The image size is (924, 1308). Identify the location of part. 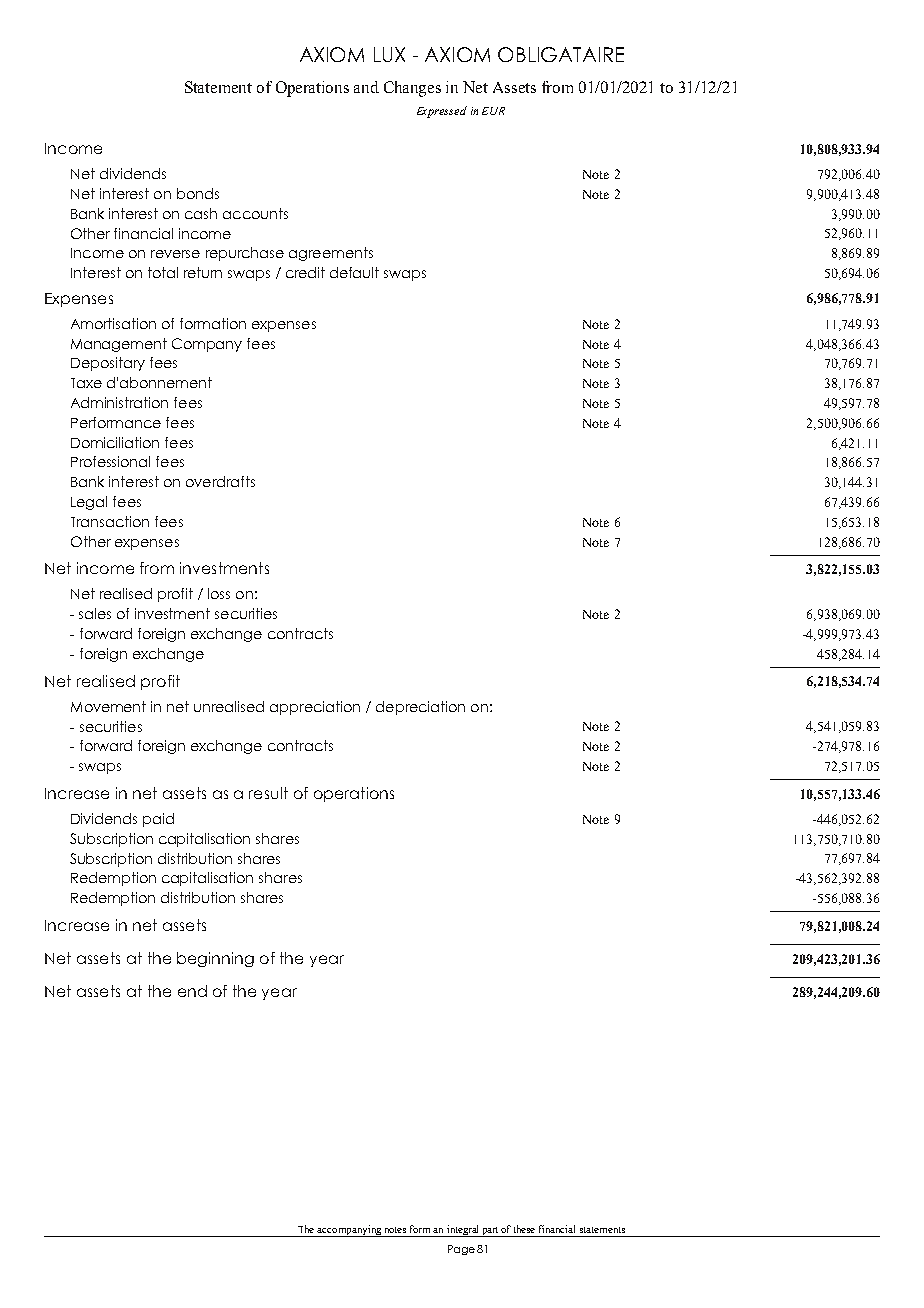
(490, 1232).
